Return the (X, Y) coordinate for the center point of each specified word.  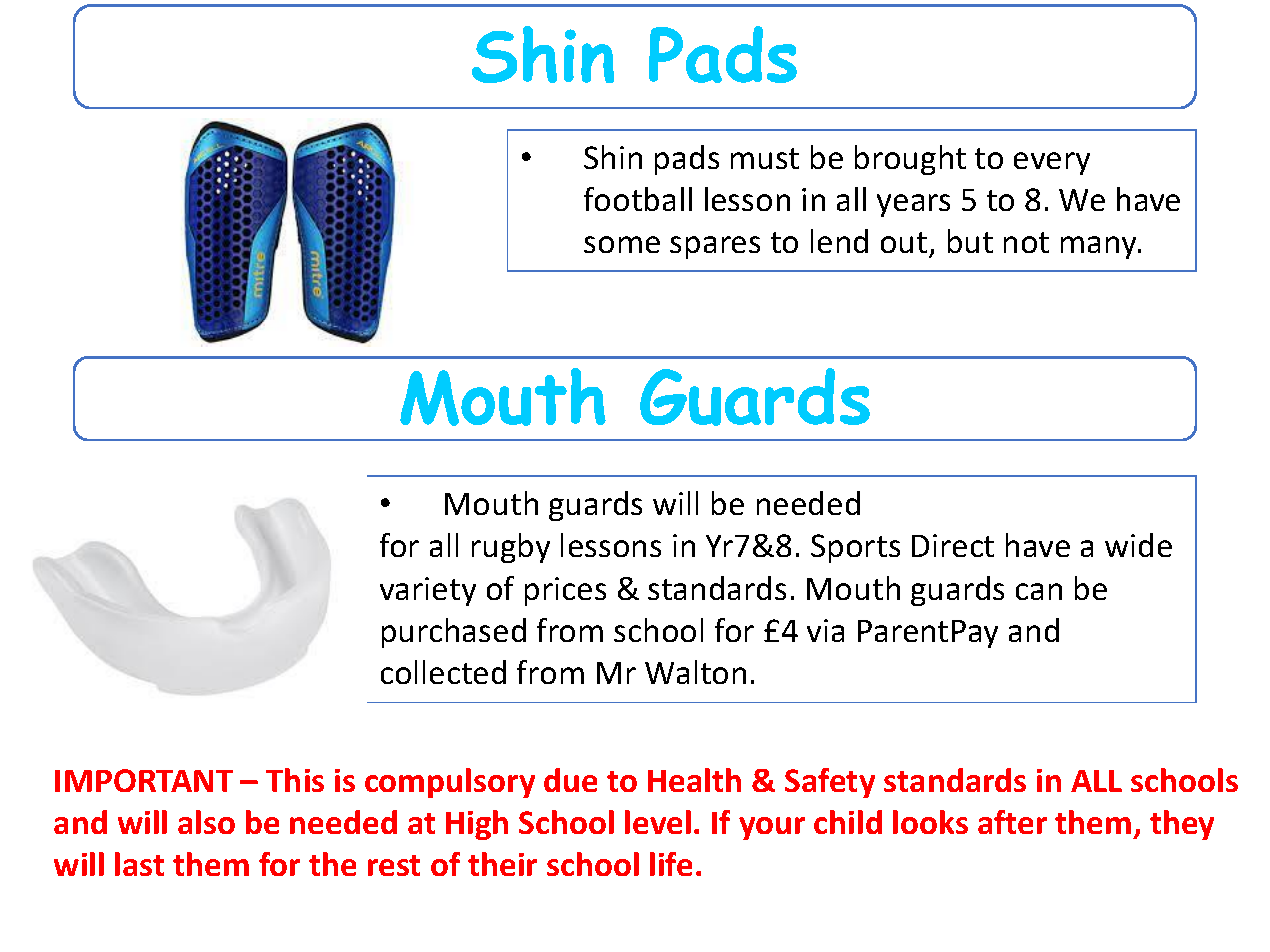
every (1052, 163)
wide (1138, 545)
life (671, 864)
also (206, 822)
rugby (511, 548)
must (765, 158)
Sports (855, 548)
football (638, 199)
